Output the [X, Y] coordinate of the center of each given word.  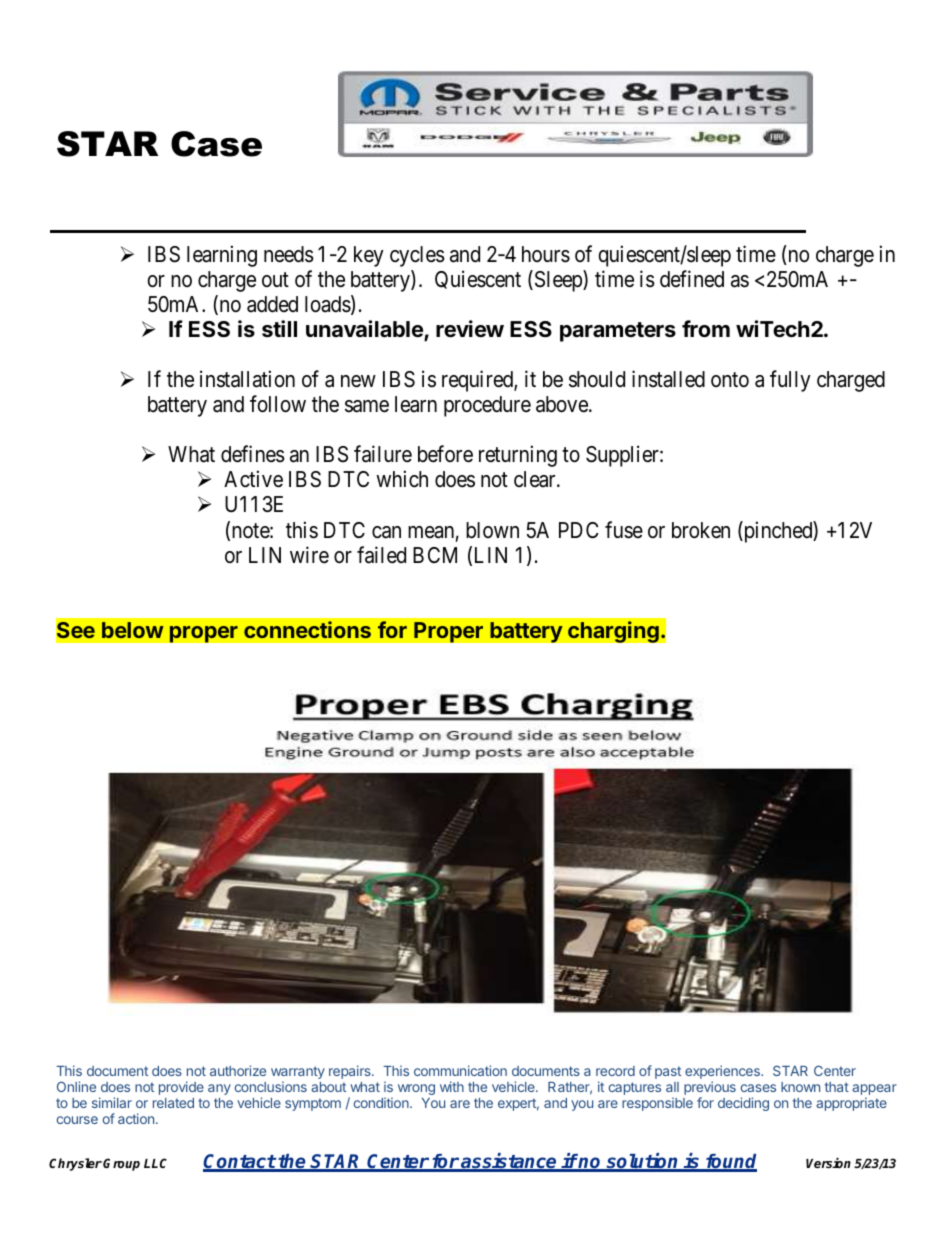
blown [492, 530]
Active [253, 479]
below [133, 630]
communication [460, 1070]
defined [692, 279]
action [137, 1118]
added [272, 304]
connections [307, 629]
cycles [417, 256]
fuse [624, 530]
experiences [723, 1072]
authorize [238, 1070]
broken [701, 530]
